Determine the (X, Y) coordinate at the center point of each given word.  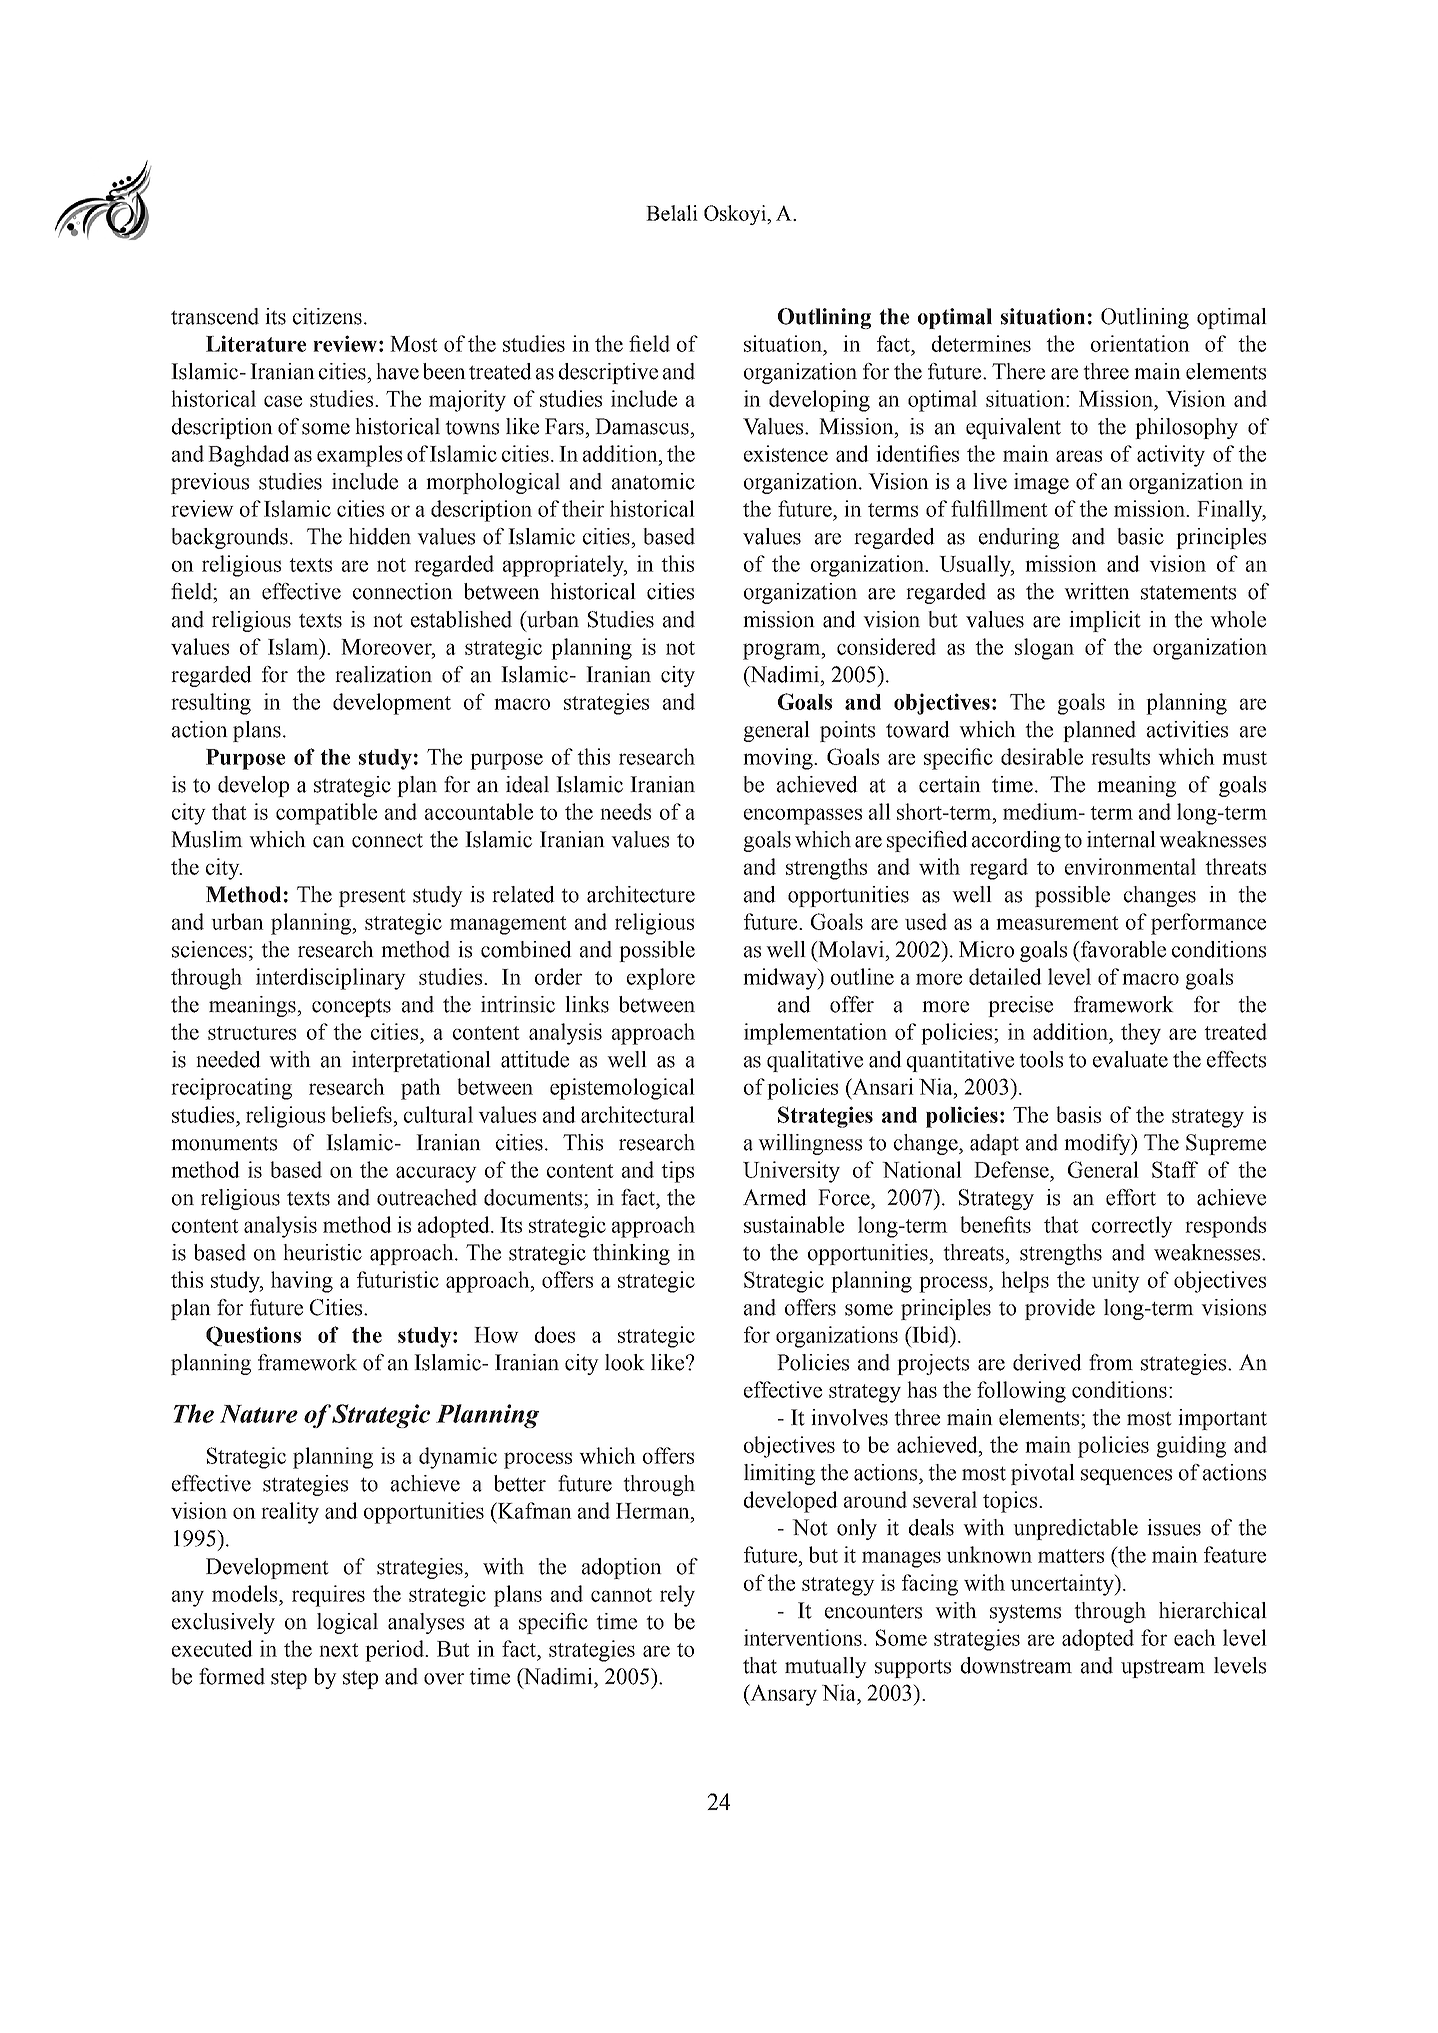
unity (1116, 1282)
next (339, 1650)
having (302, 1282)
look (625, 1362)
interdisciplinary (331, 979)
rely (677, 1596)
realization (383, 674)
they (1141, 1034)
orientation (1140, 343)
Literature (256, 343)
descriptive (608, 373)
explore (661, 979)
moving (779, 759)
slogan (1044, 649)
